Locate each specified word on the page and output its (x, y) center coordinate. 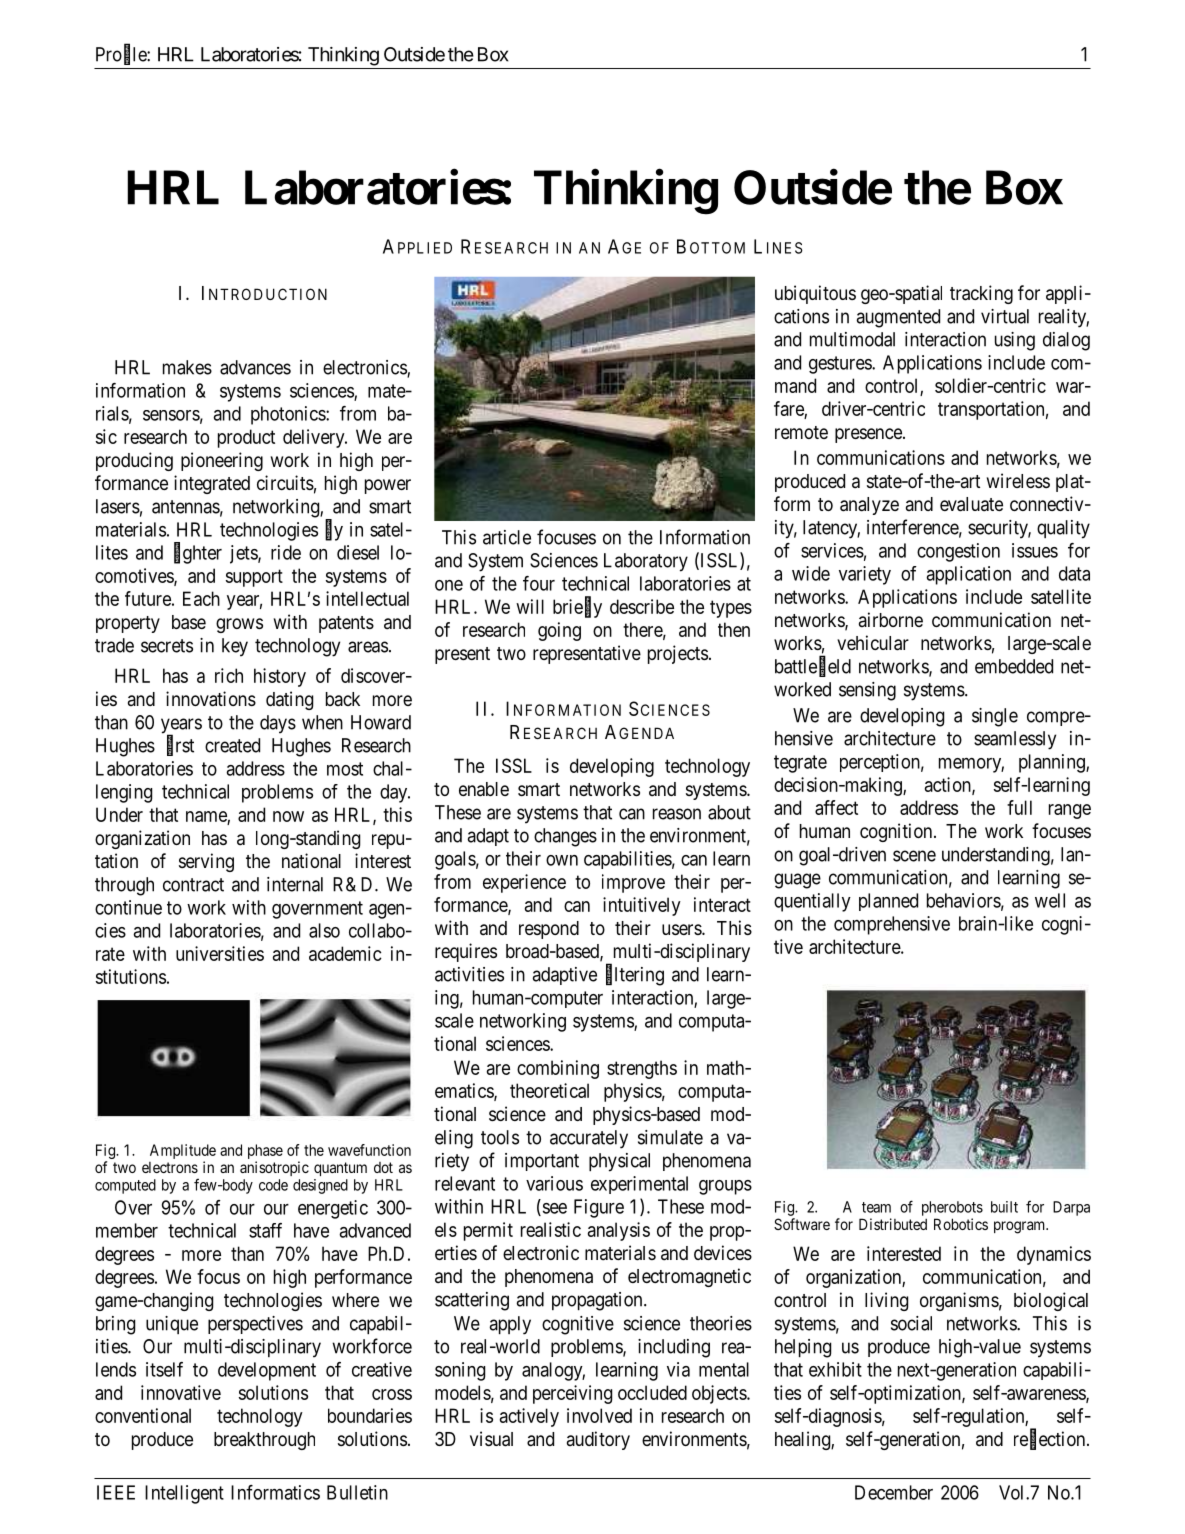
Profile (122, 55)
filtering (635, 976)
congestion (958, 552)
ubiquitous (815, 294)
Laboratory (646, 562)
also (324, 930)
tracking (981, 294)
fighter (198, 554)
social (911, 1323)
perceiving (572, 1394)
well (1050, 900)
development (267, 1371)
